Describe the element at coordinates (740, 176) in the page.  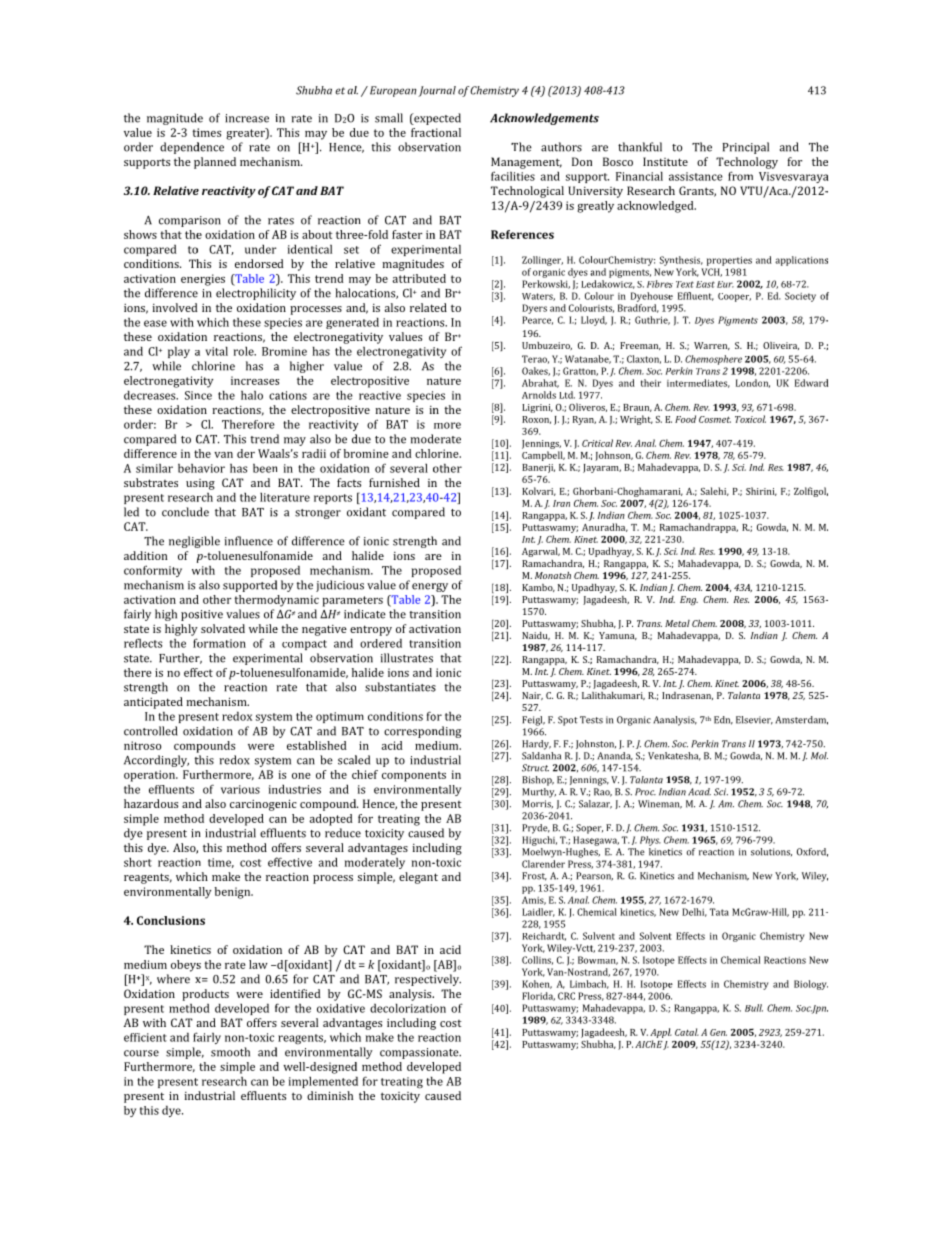
I see `from` at that location.
